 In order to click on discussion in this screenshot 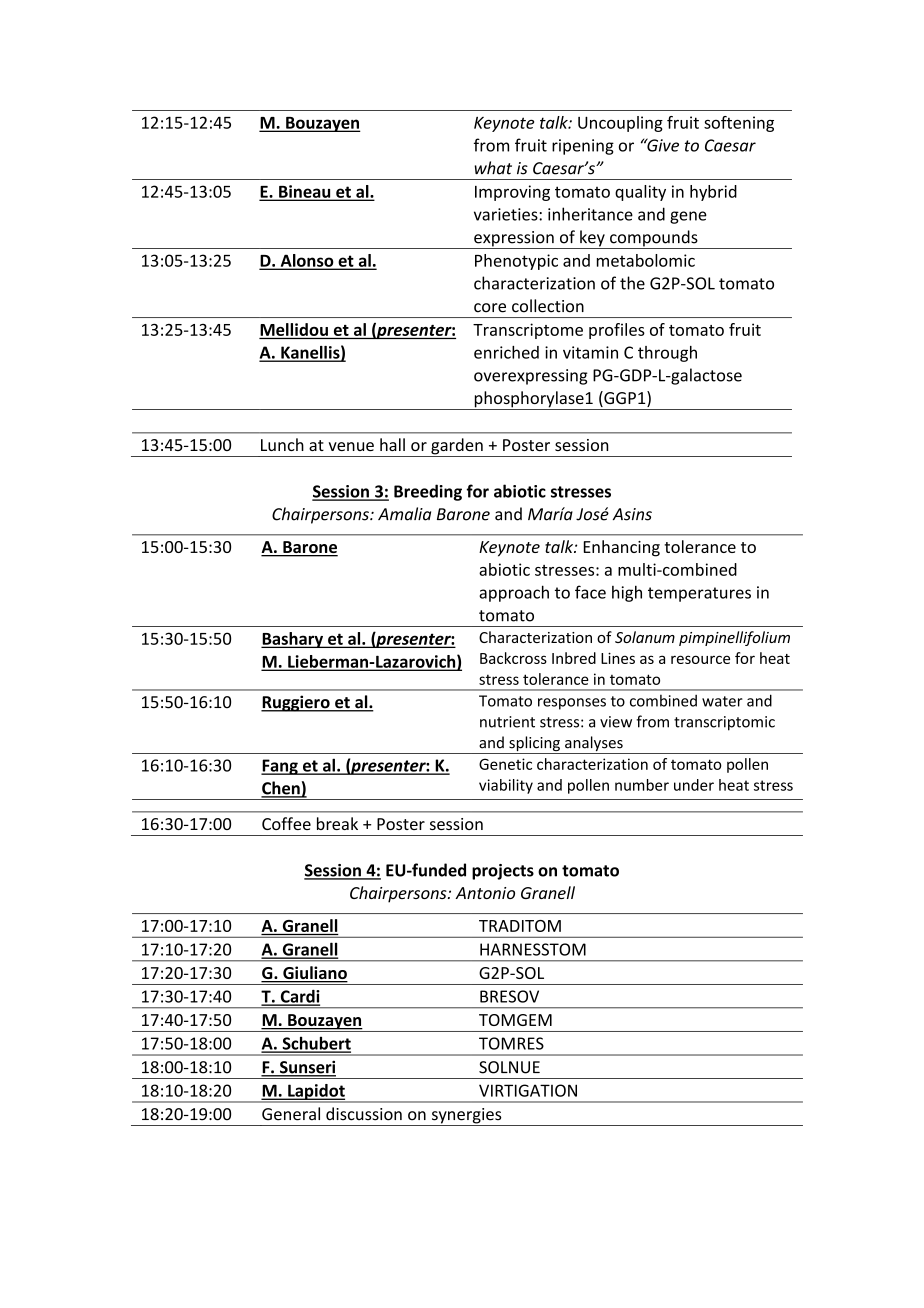, I will do `click(364, 1114)`.
